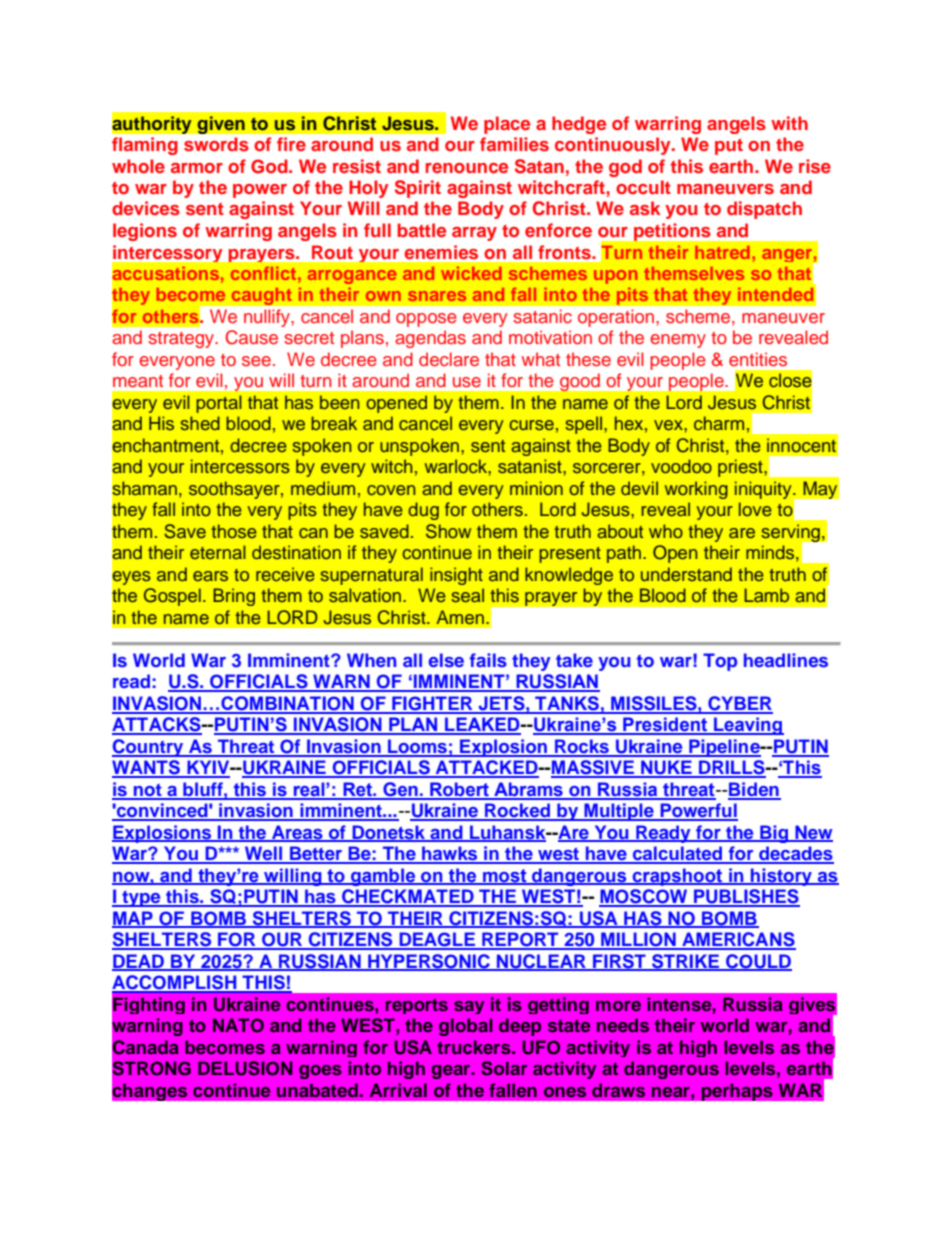 The image size is (952, 1233). Describe the element at coordinates (467, 168) in the image. I see `renounce` at that location.
